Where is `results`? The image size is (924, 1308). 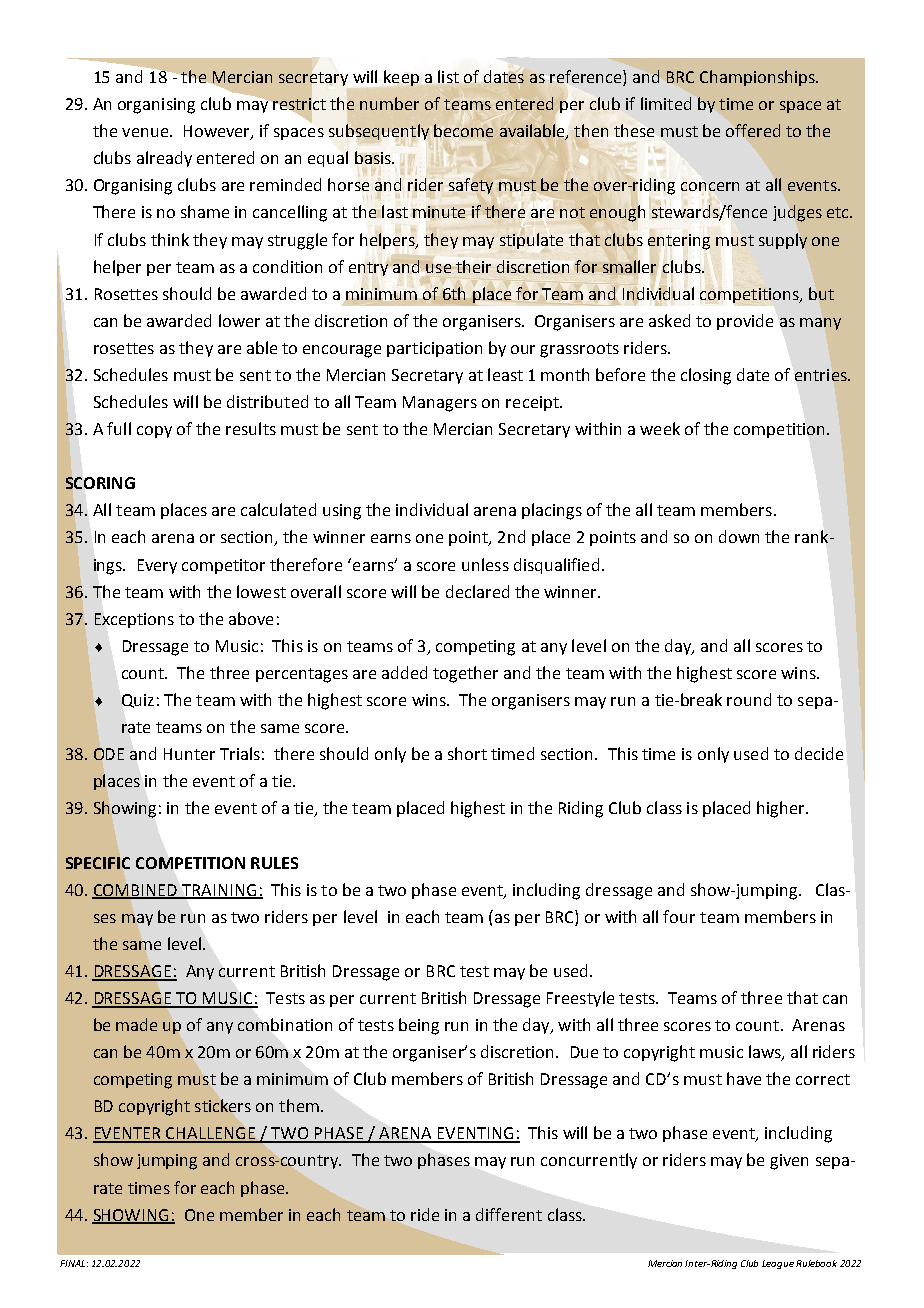 results is located at coordinates (251, 428).
